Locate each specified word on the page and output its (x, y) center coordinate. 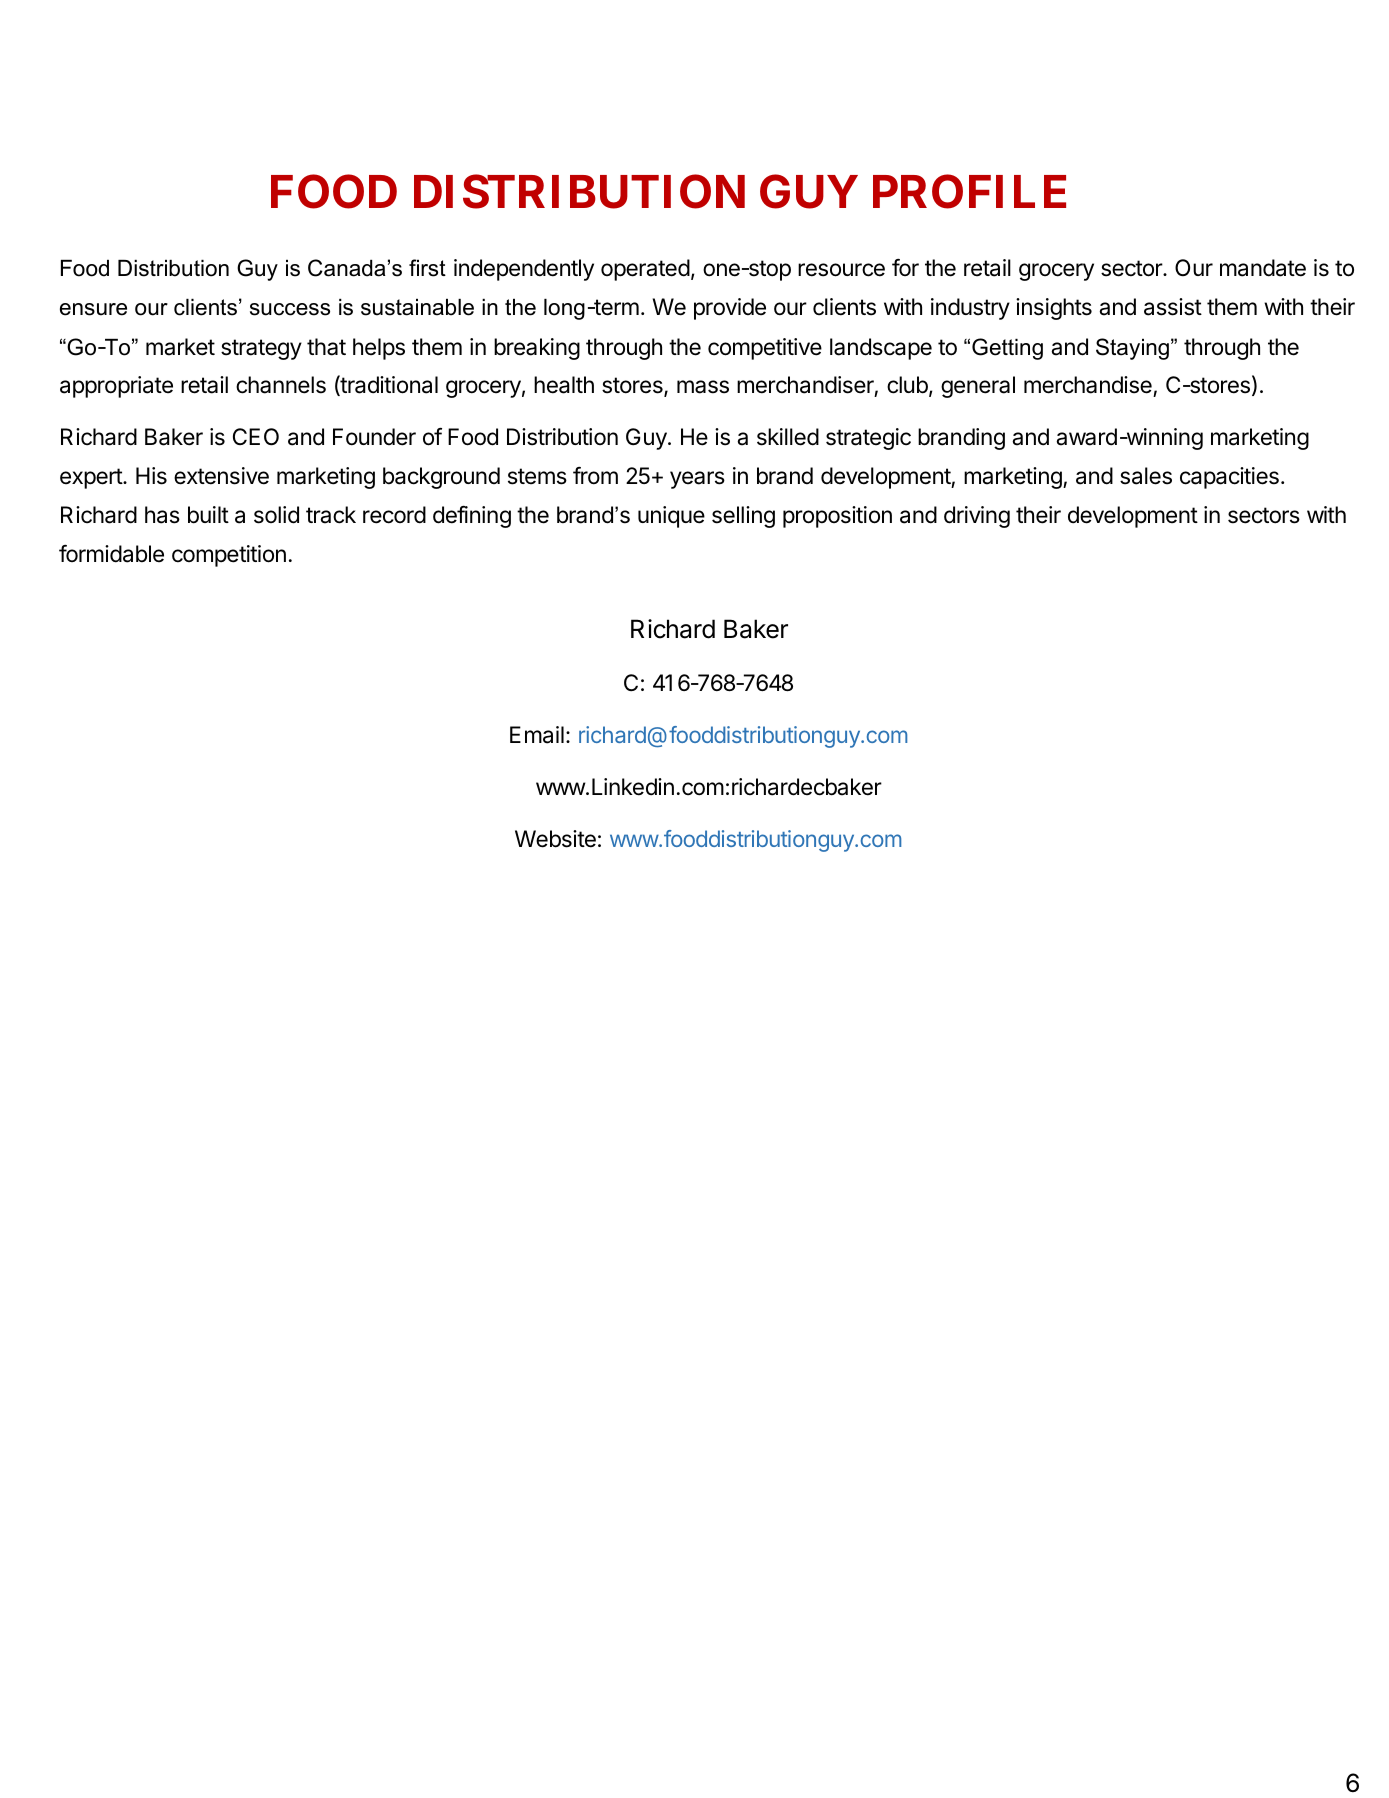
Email (537, 735)
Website (555, 839)
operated (645, 270)
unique (671, 517)
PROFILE (969, 191)
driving (977, 517)
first (427, 268)
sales (1146, 476)
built (208, 515)
